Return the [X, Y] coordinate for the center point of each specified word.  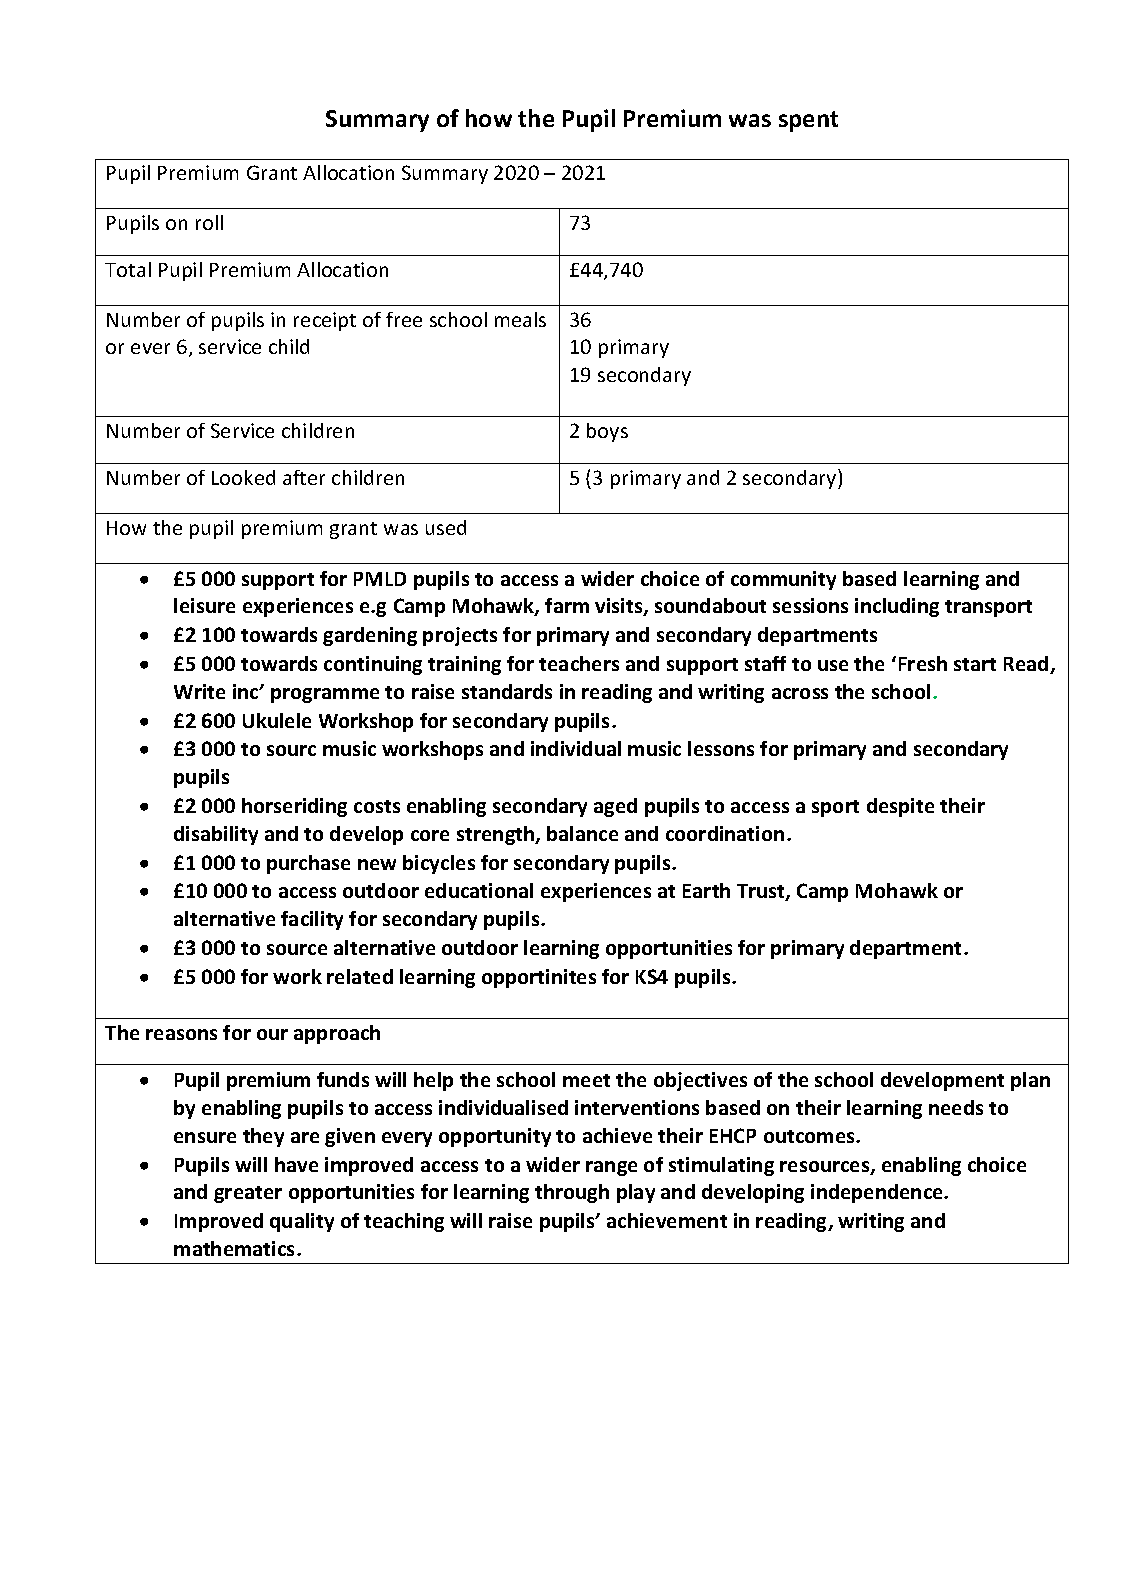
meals [520, 319]
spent [808, 121]
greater [248, 1194]
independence [878, 1193]
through [572, 1193]
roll [209, 222]
